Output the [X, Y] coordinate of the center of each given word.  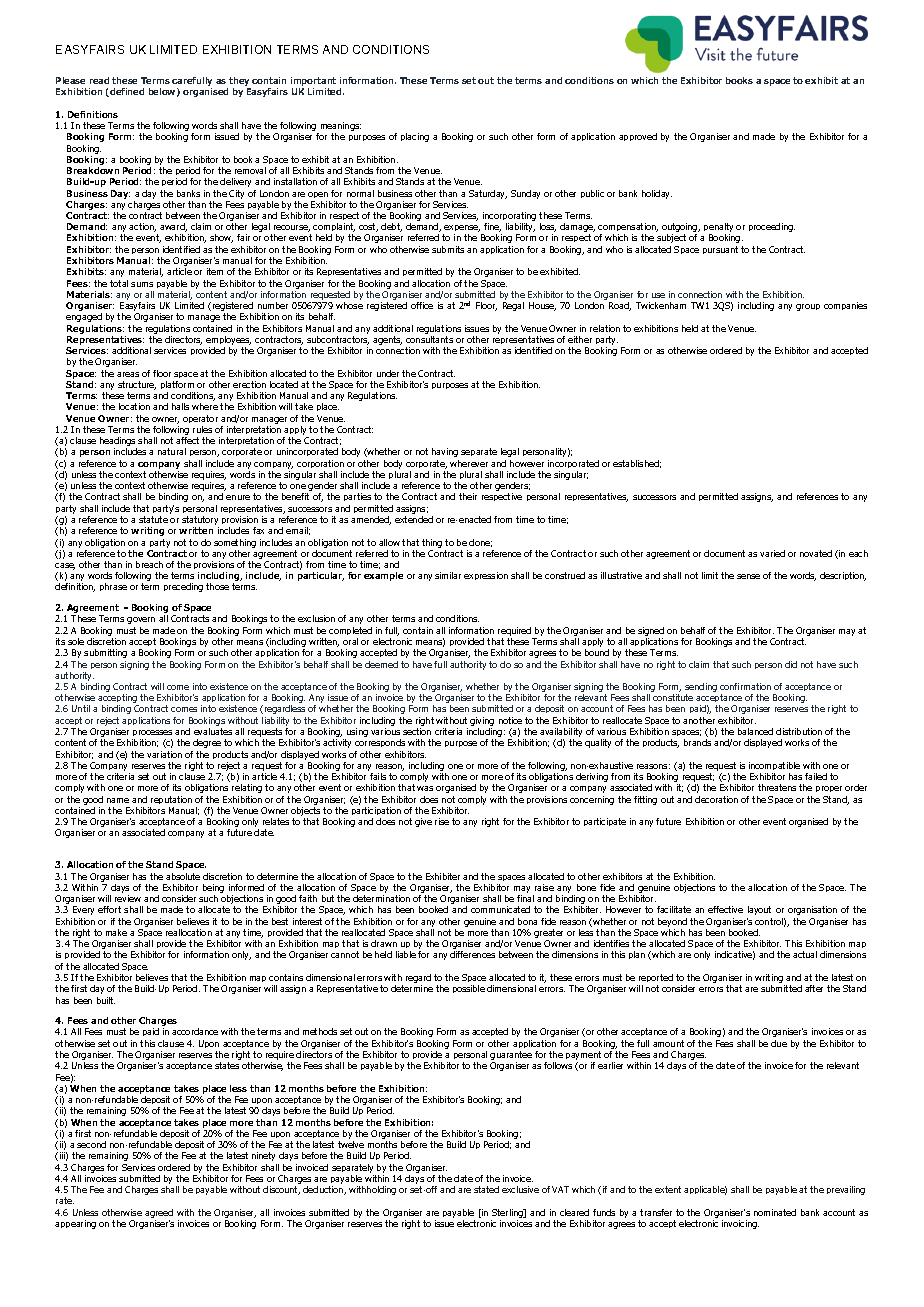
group [808, 307]
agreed [159, 1215]
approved [638, 137]
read [99, 80]
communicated [500, 909]
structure [137, 385]
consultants [429, 339]
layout [759, 910]
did [791, 664]
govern [141, 620]
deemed [381, 664]
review [128, 898]
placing [415, 137]
